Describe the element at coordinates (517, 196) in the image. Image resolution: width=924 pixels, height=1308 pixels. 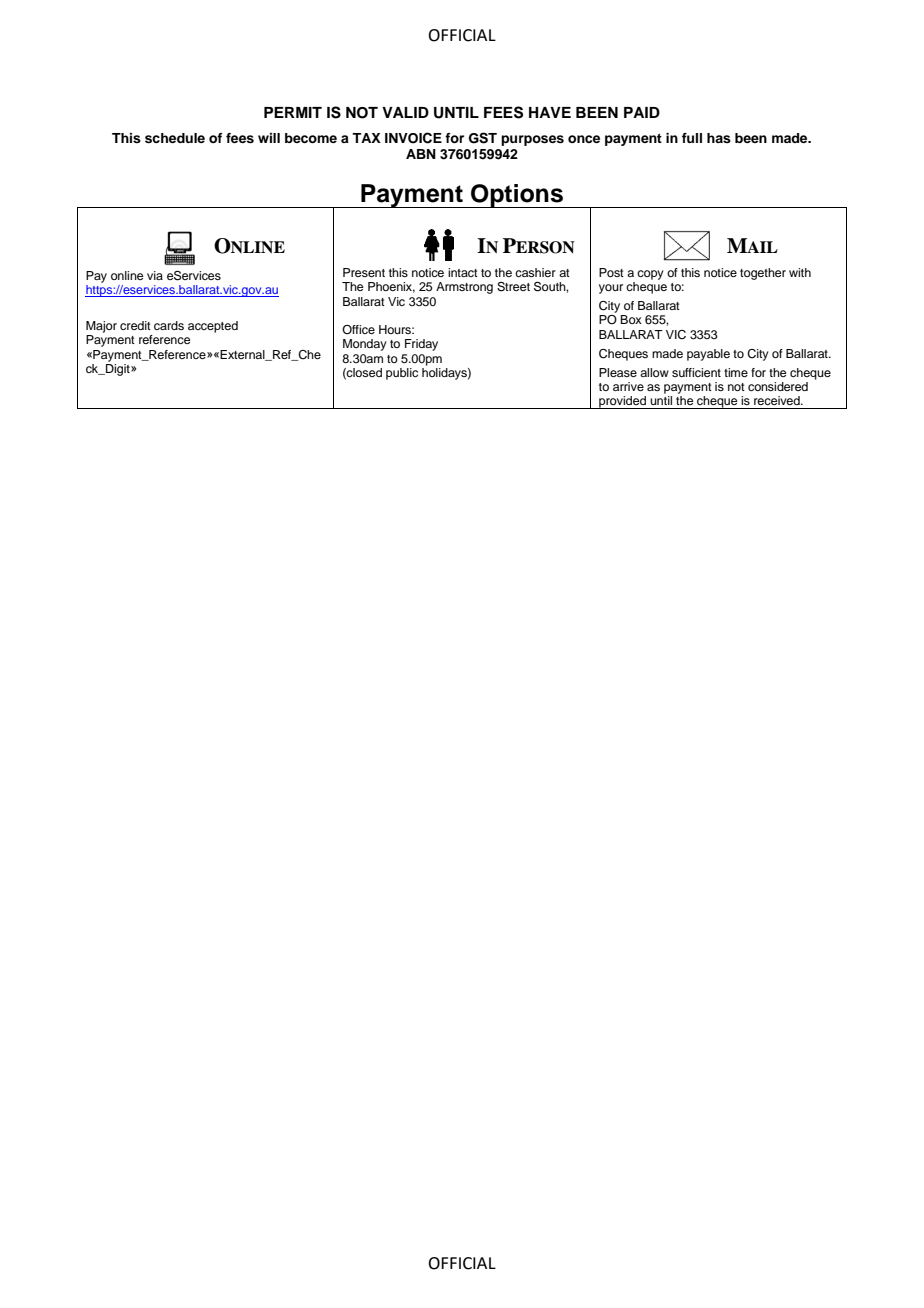
I see `Options` at that location.
